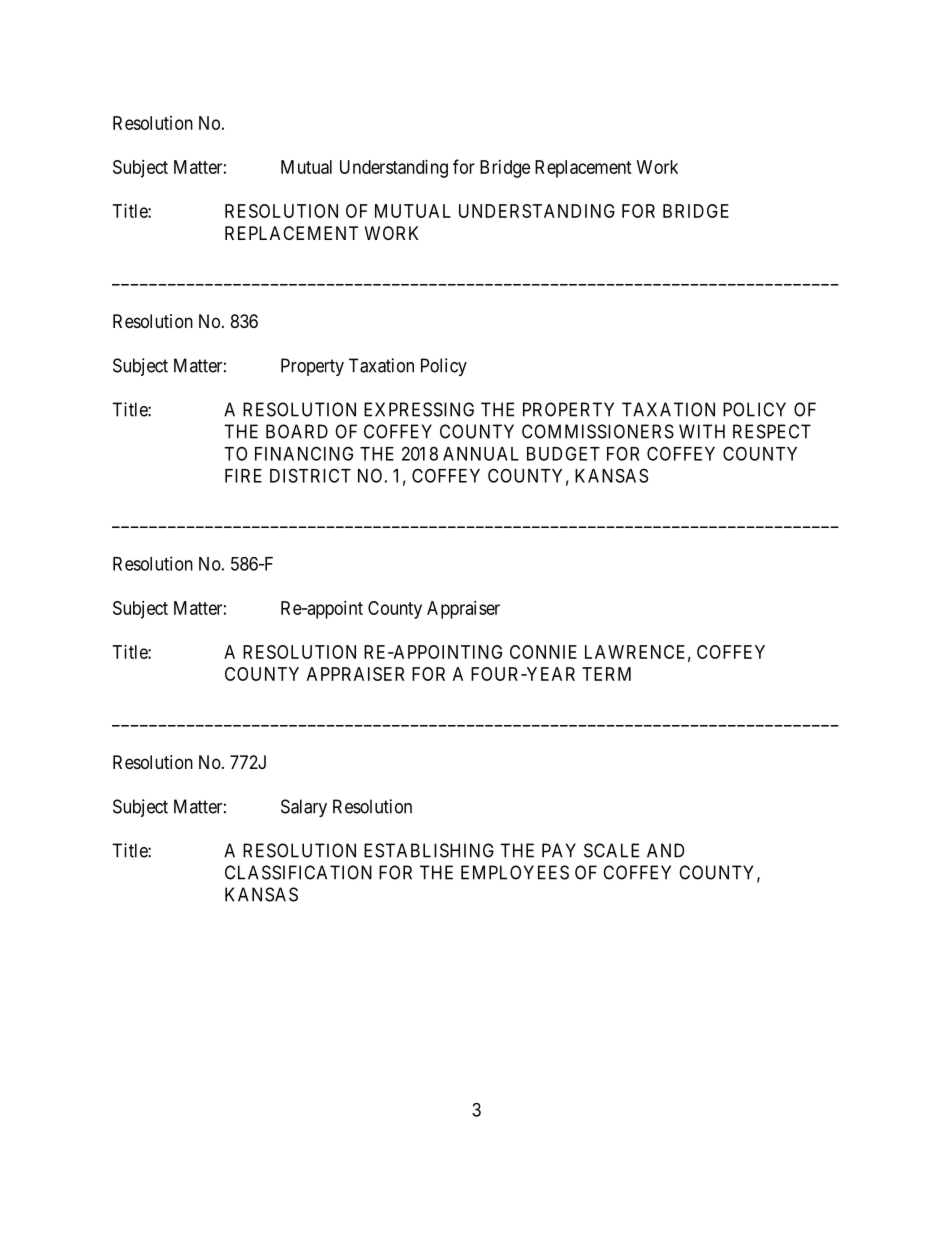 The width and height of the image is (952, 1233). Describe the element at coordinates (515, 872) in the image. I see `EMPLOYEES` at that location.
